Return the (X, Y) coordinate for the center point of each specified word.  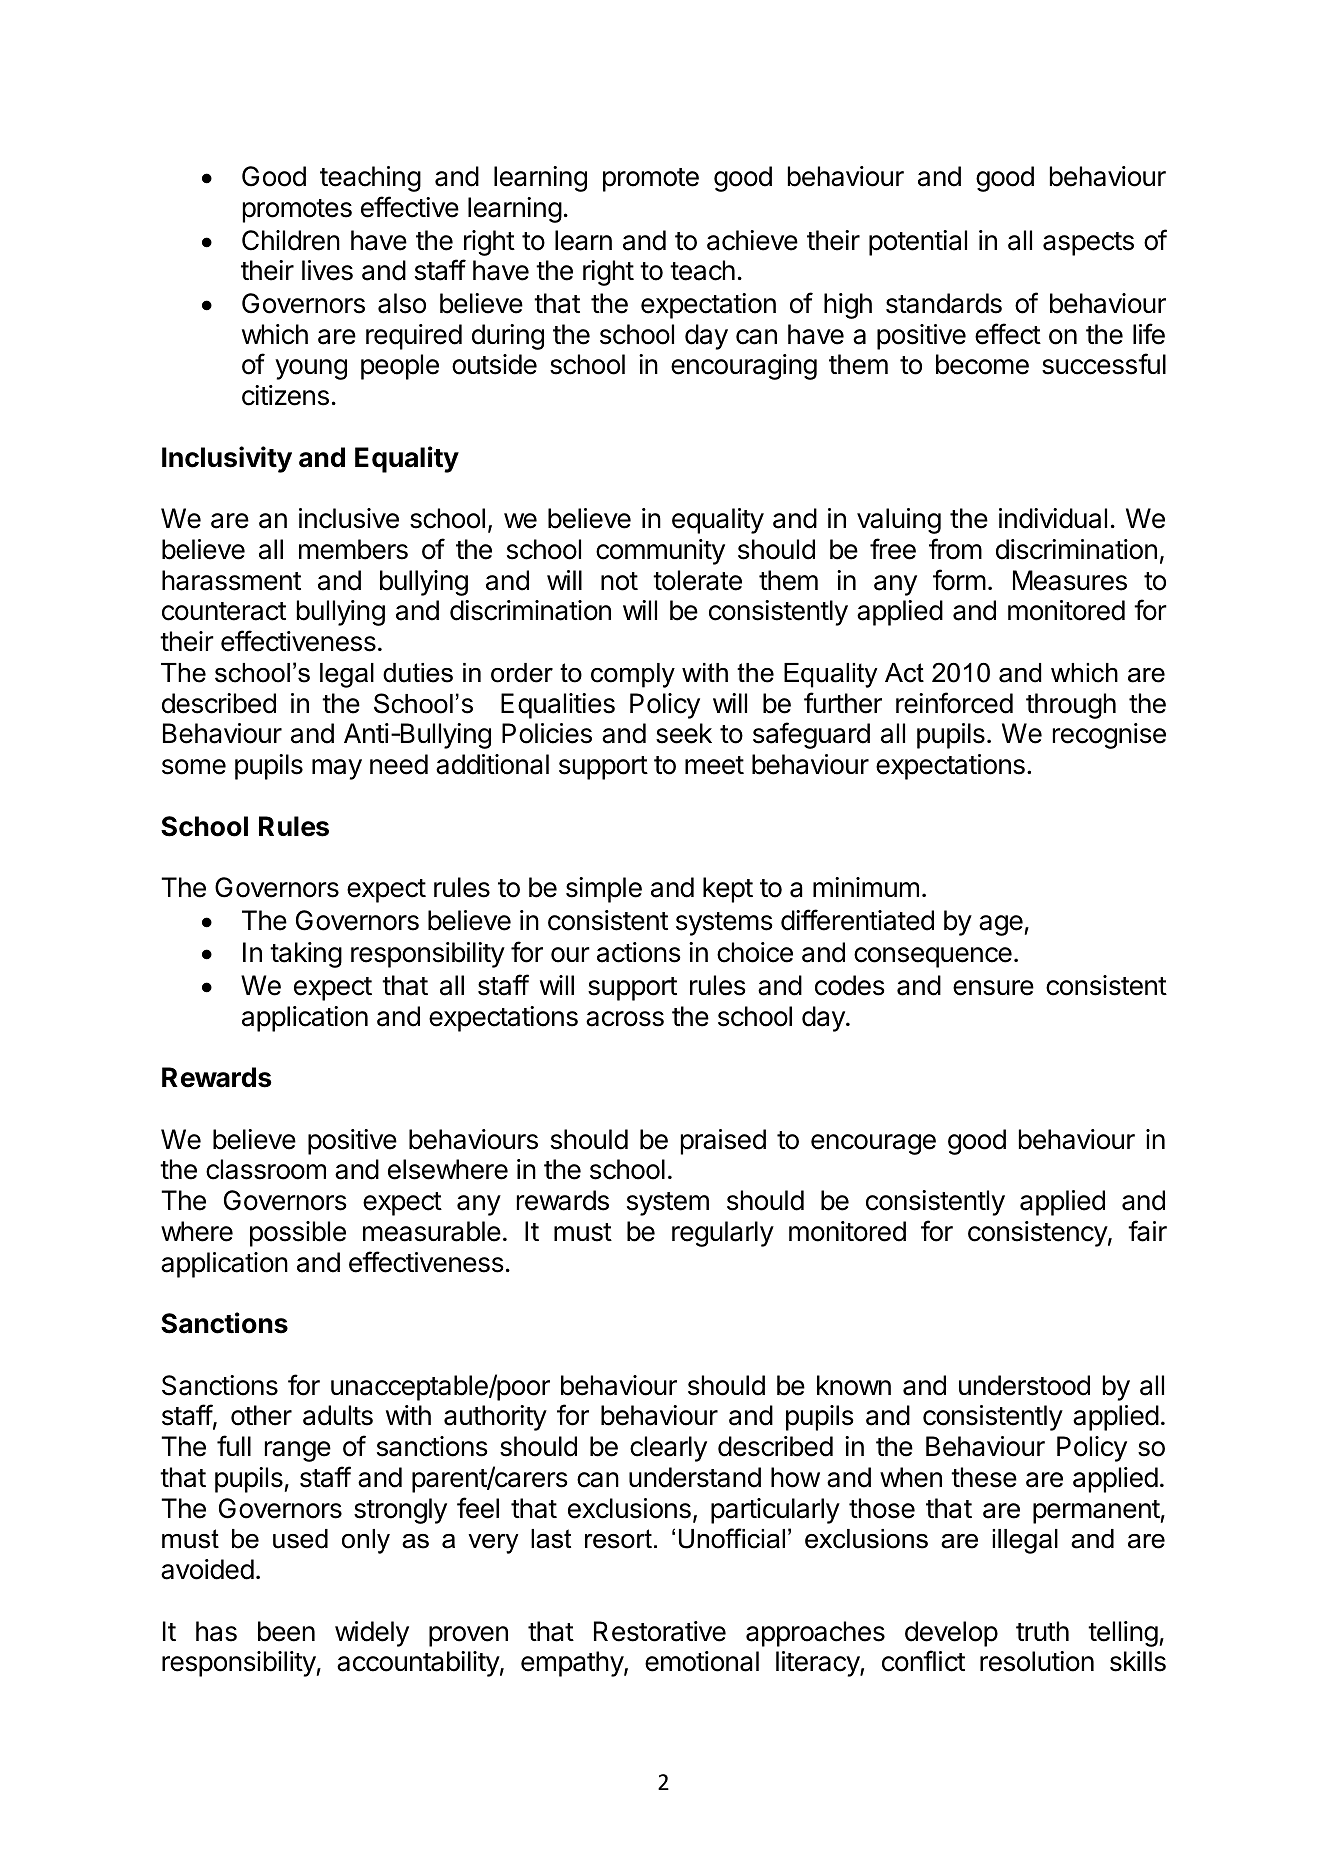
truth (1042, 1631)
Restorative (660, 1631)
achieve (752, 240)
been (286, 1631)
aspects (1088, 244)
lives (327, 270)
